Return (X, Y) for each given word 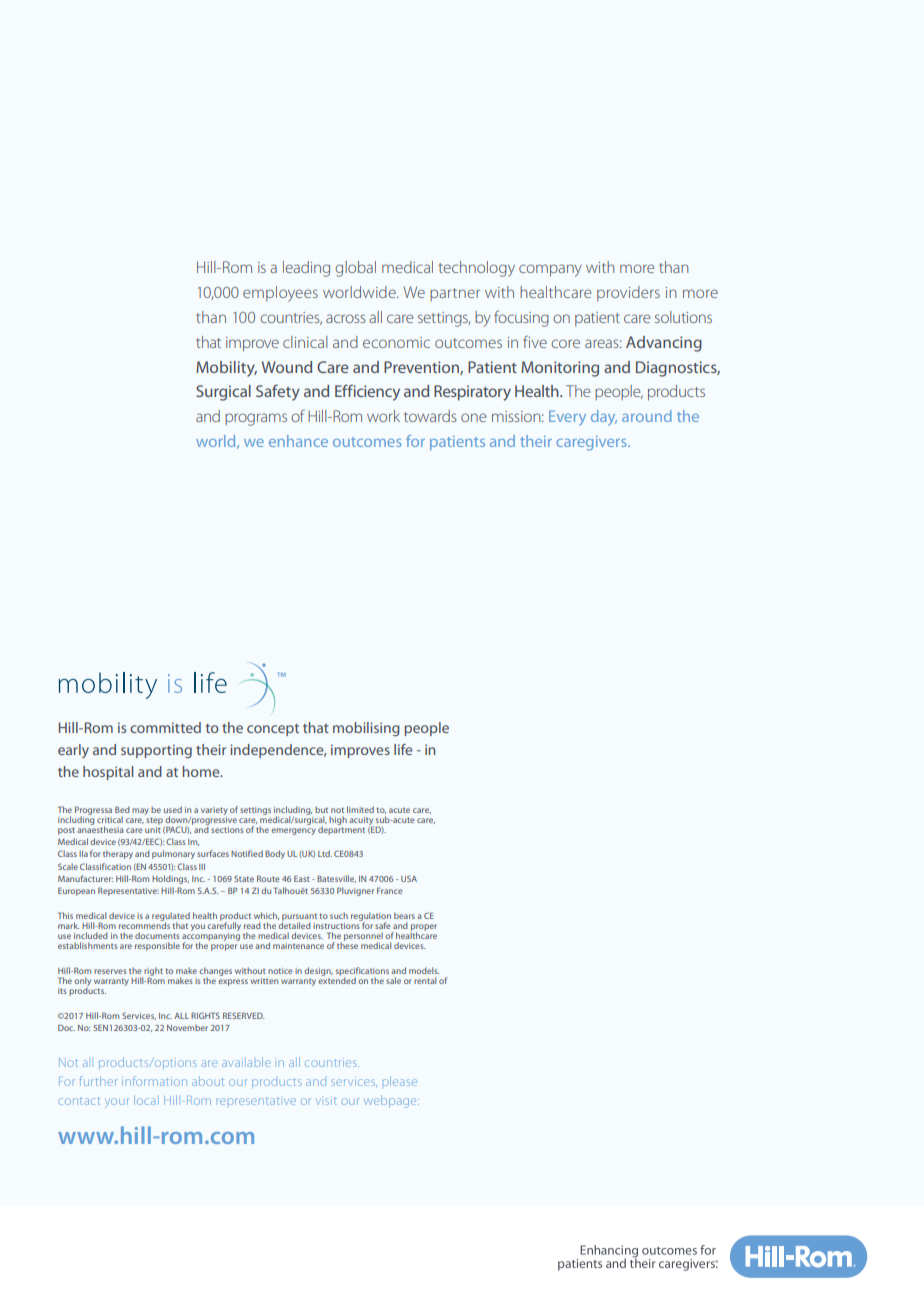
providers (628, 293)
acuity (361, 821)
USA (409, 878)
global (355, 269)
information (154, 1081)
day (604, 417)
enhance (298, 441)
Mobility (226, 369)
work (383, 416)
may (140, 811)
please (400, 1081)
